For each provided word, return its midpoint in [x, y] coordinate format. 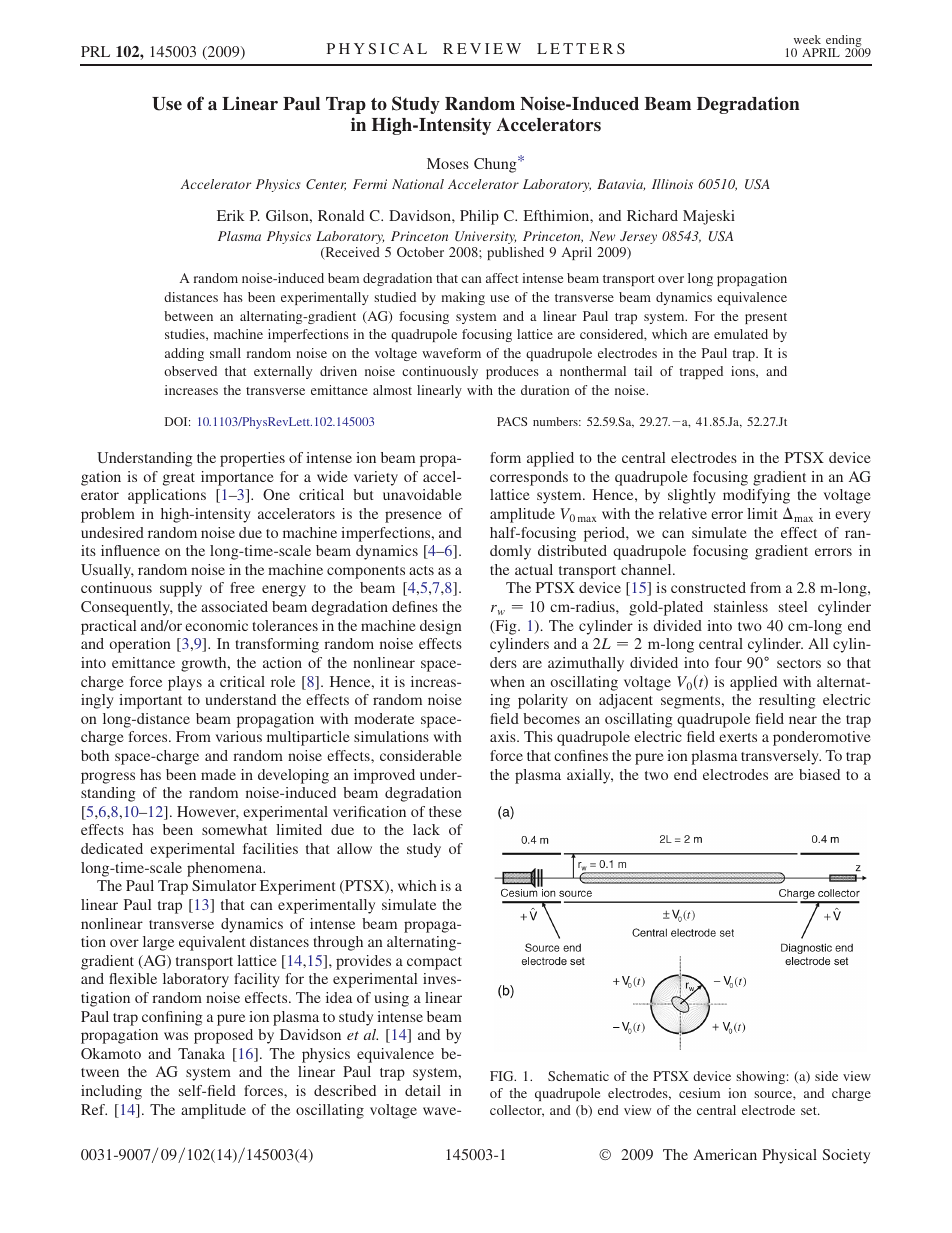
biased [819, 774]
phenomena [226, 869]
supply [181, 589]
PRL [95, 51]
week [807, 39]
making [463, 298]
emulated [741, 334]
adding [184, 354]
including [111, 1092]
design [441, 627]
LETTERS [581, 48]
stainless [741, 606]
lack [426, 829]
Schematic [578, 1076]
